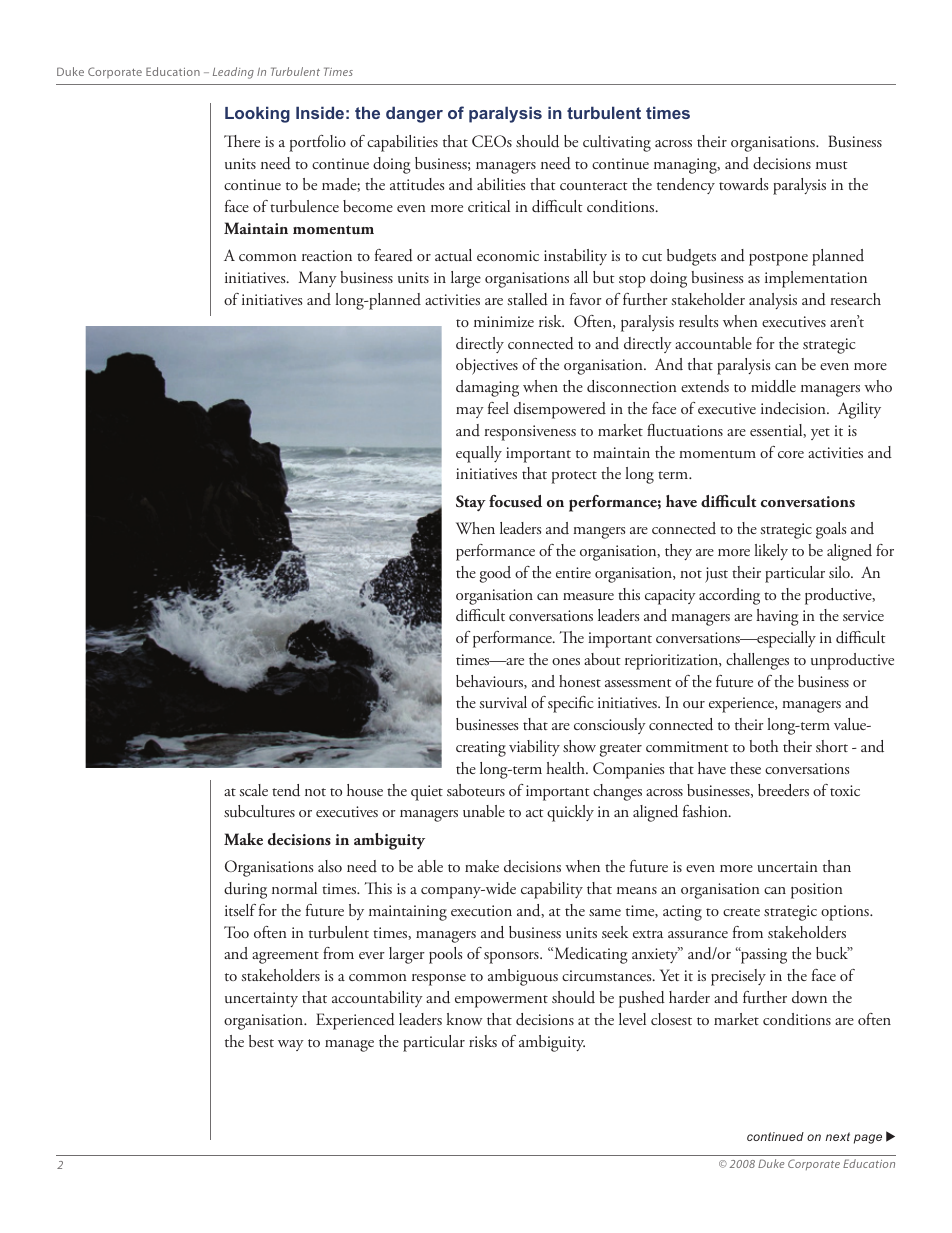 The image size is (952, 1233). I want to click on core, so click(791, 454).
